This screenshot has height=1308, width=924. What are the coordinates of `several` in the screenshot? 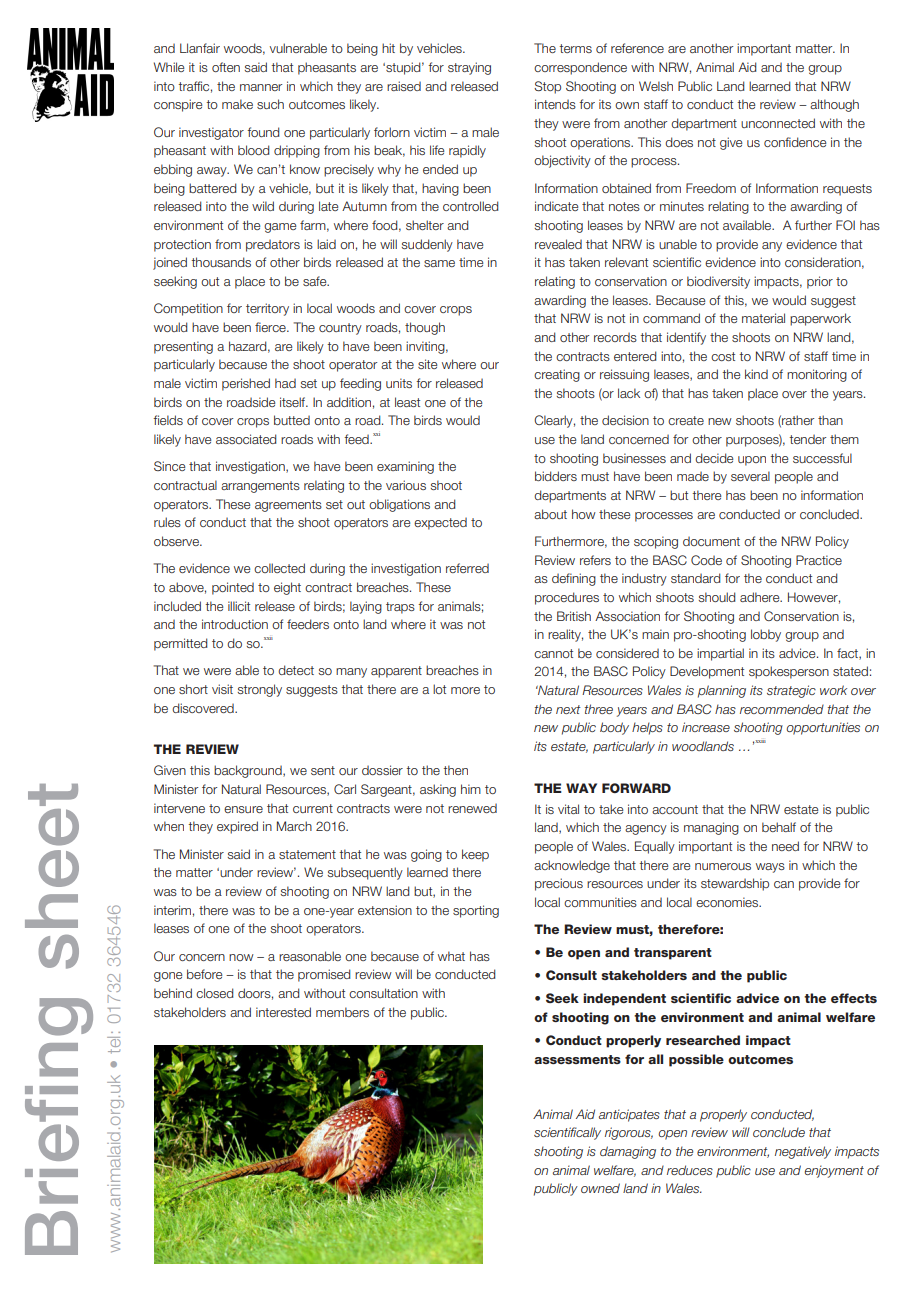 It's located at (750, 476).
